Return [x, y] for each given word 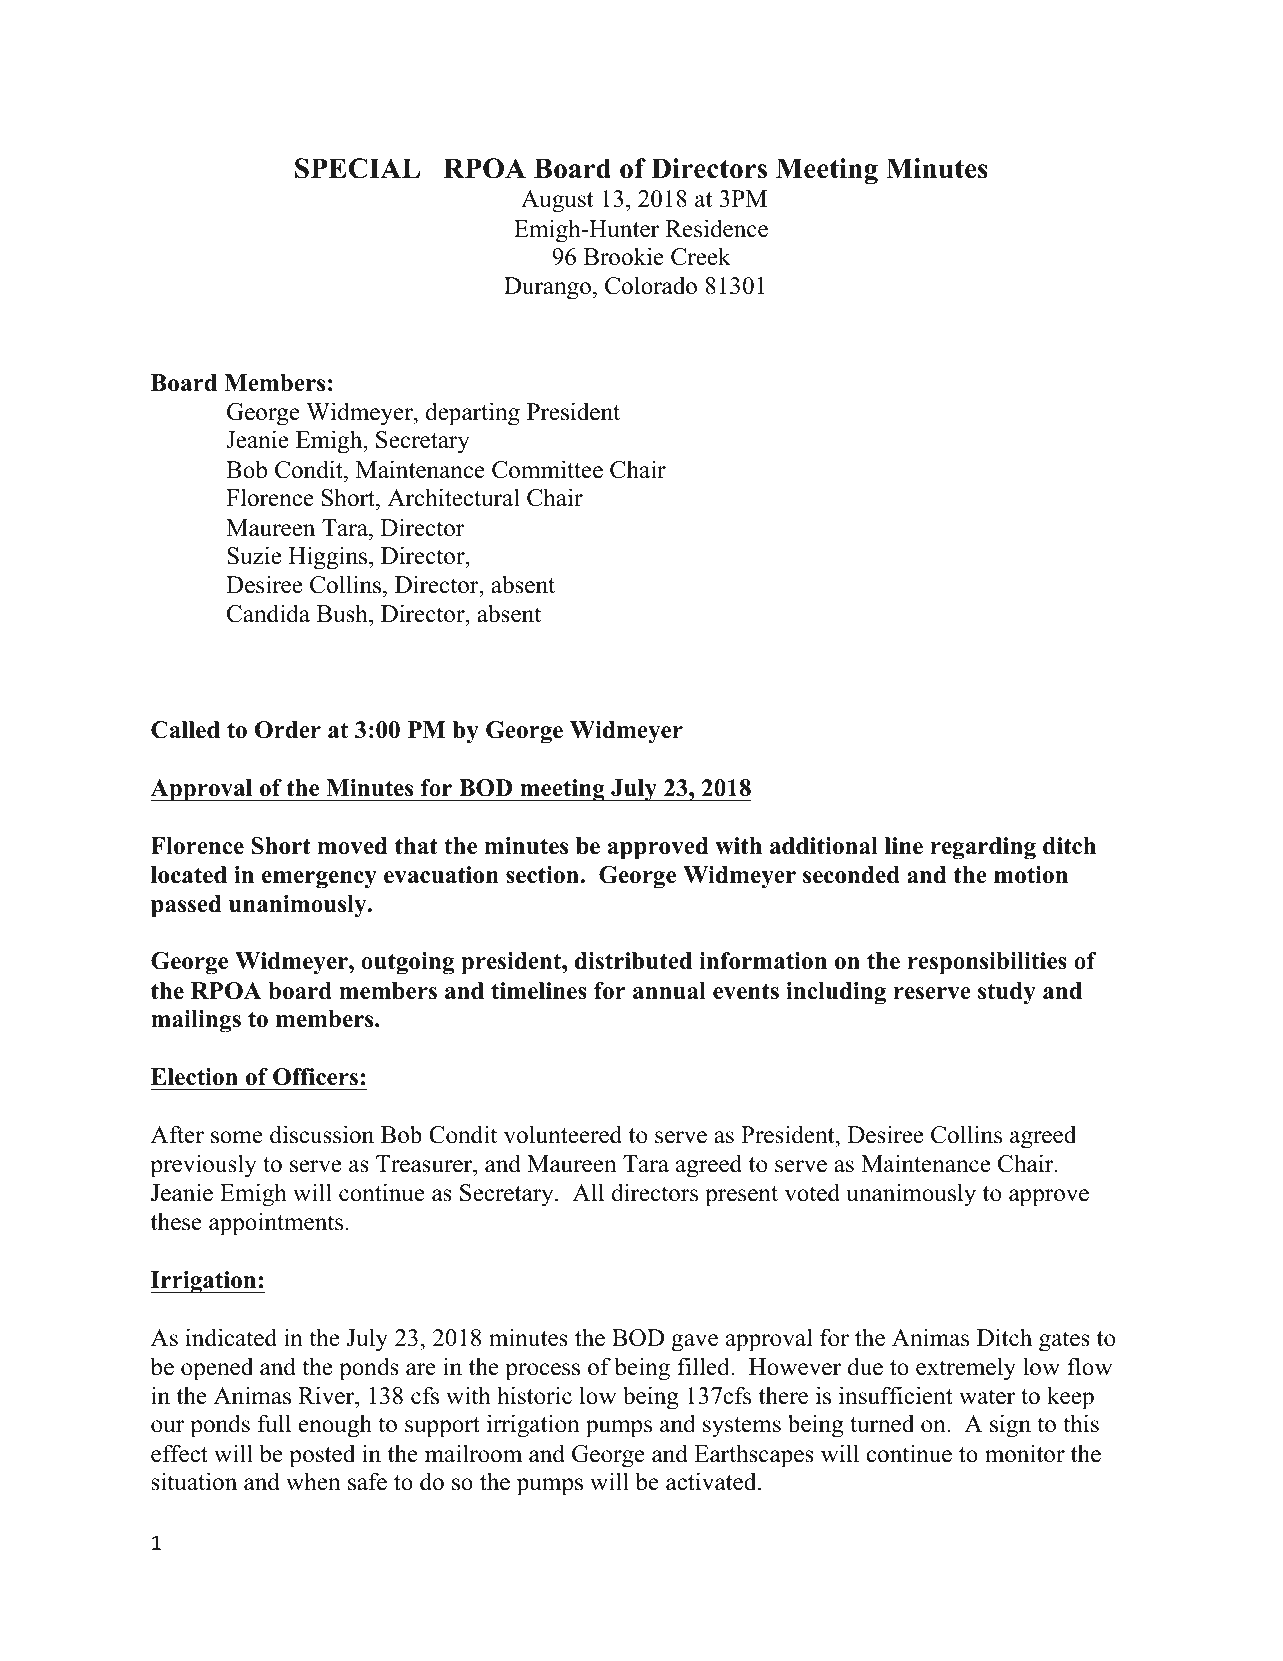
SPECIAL [357, 168]
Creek [701, 256]
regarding [983, 848]
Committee [547, 469]
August [557, 201]
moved [352, 846]
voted [812, 1192]
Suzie [254, 555]
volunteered [563, 1134]
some [237, 1137]
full [274, 1423]
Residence [717, 228]
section [543, 875]
